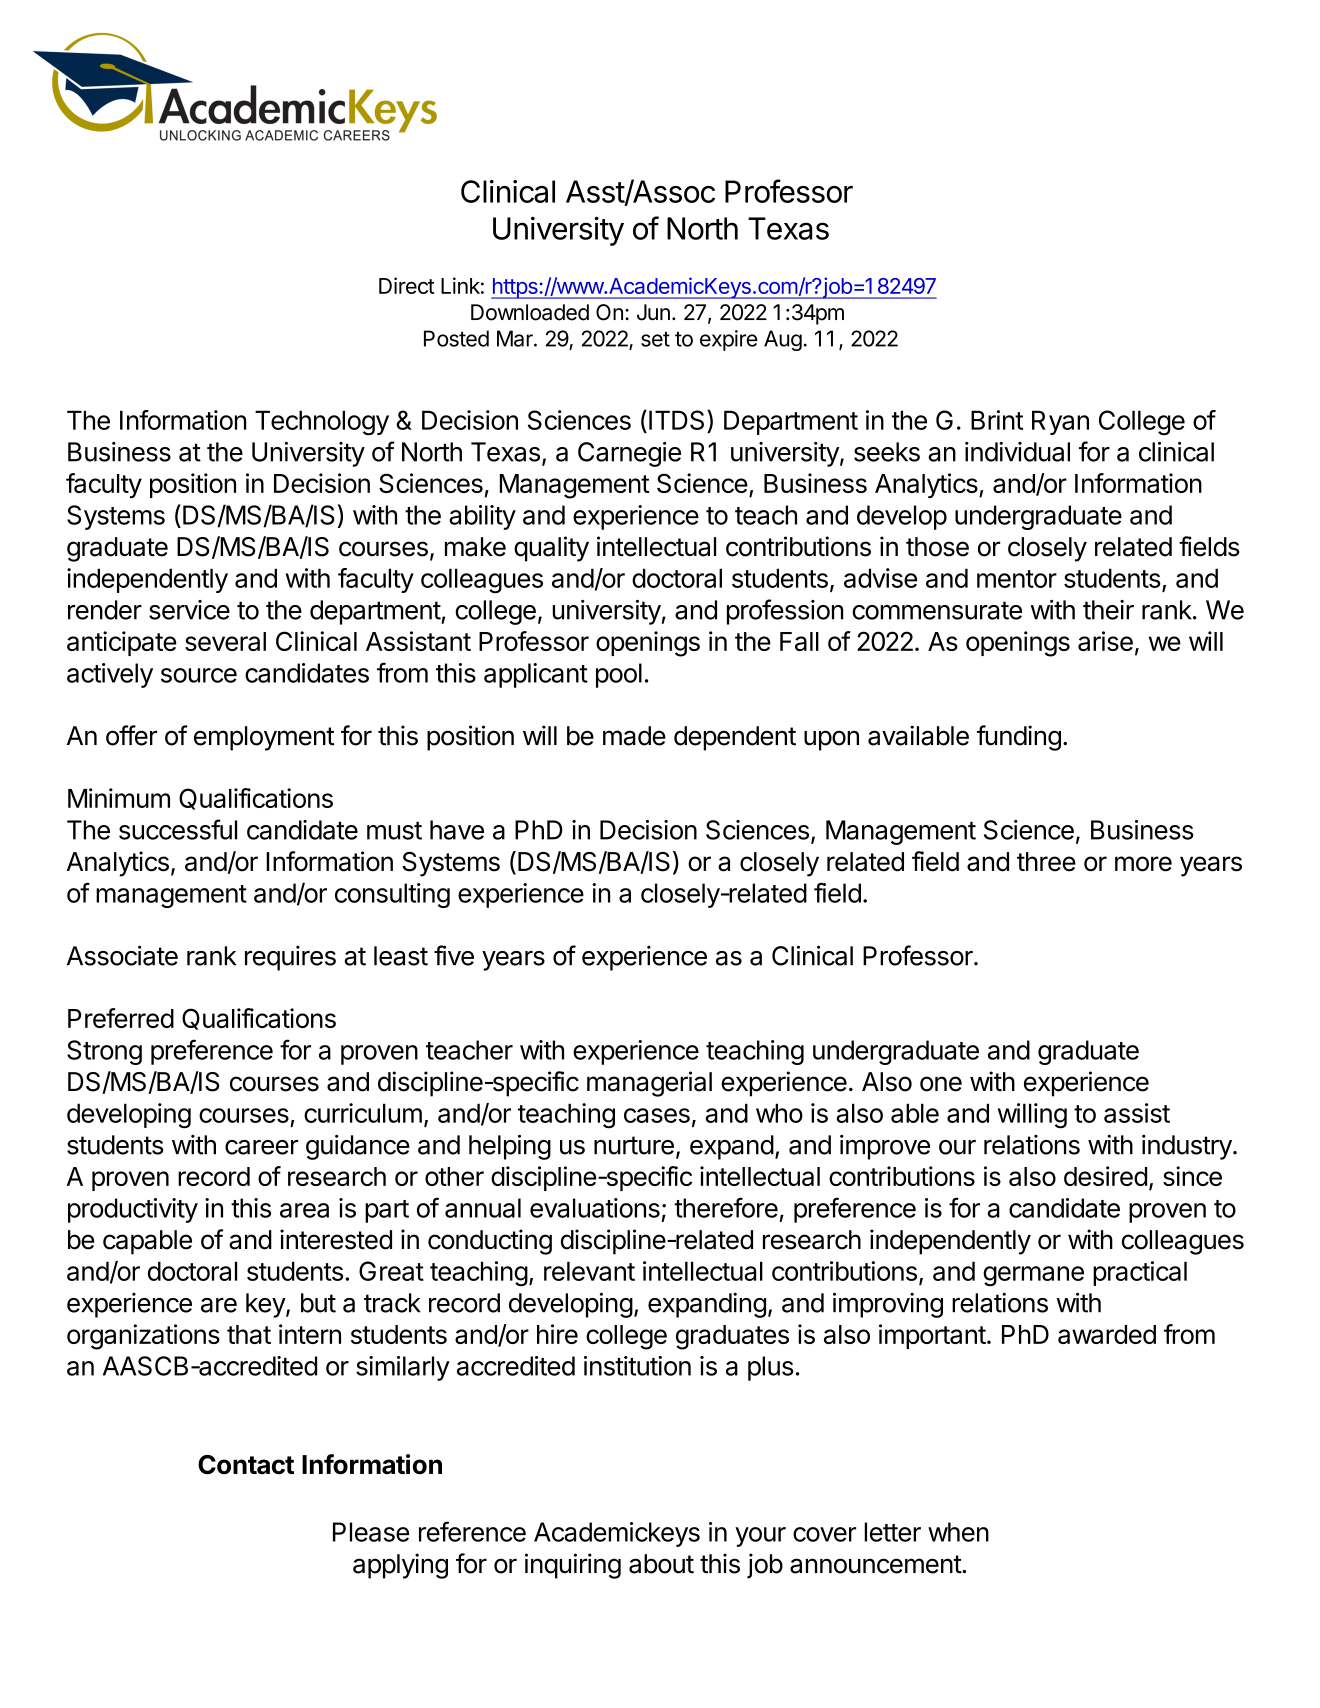 This screenshot has height=1708, width=1320. What do you see at coordinates (1019, 738) in the screenshot?
I see `funding` at bounding box center [1019, 738].
